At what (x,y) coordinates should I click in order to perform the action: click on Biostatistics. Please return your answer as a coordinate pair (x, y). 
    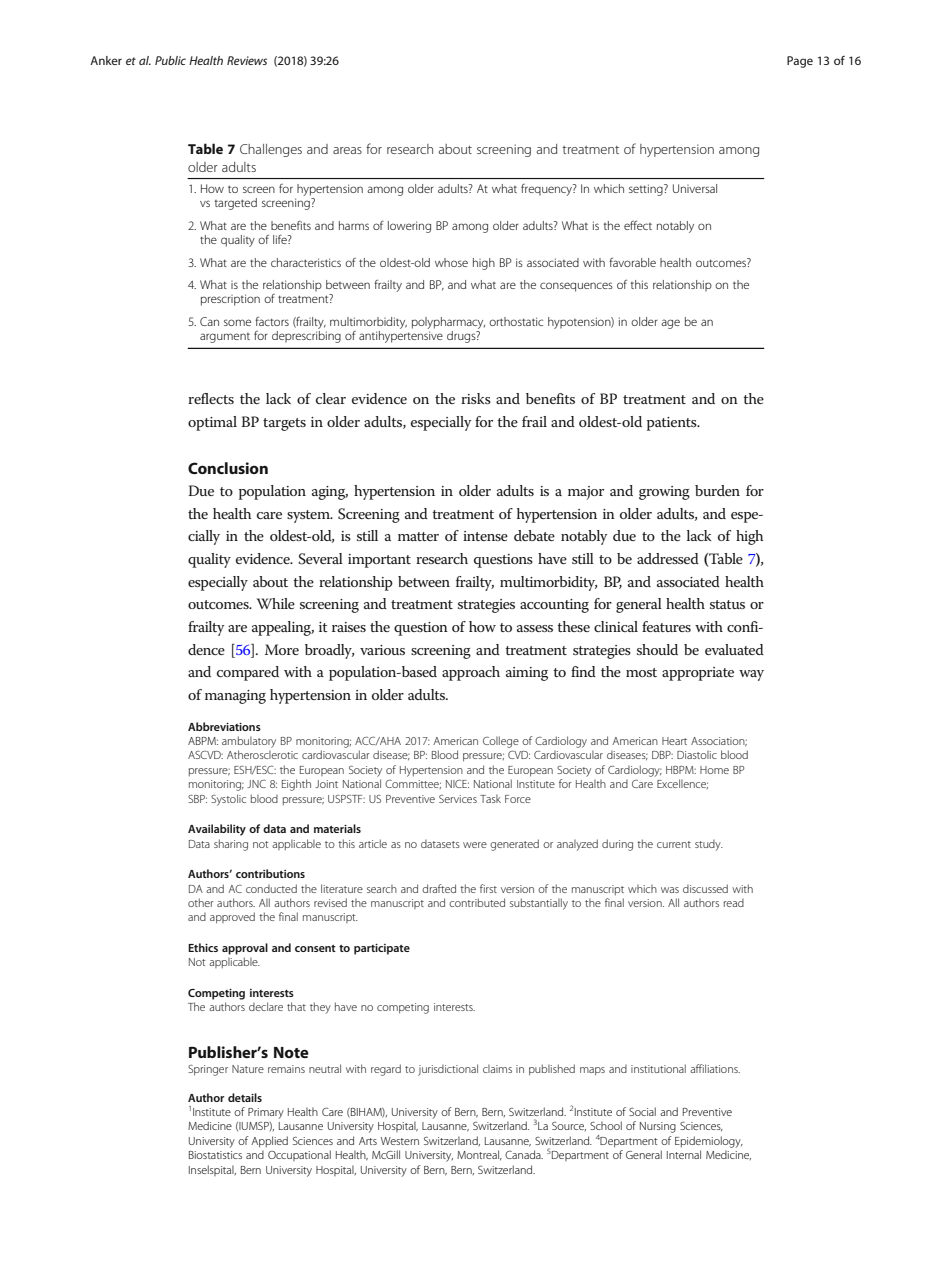
    Looking at the image, I should click on (215, 1155).
